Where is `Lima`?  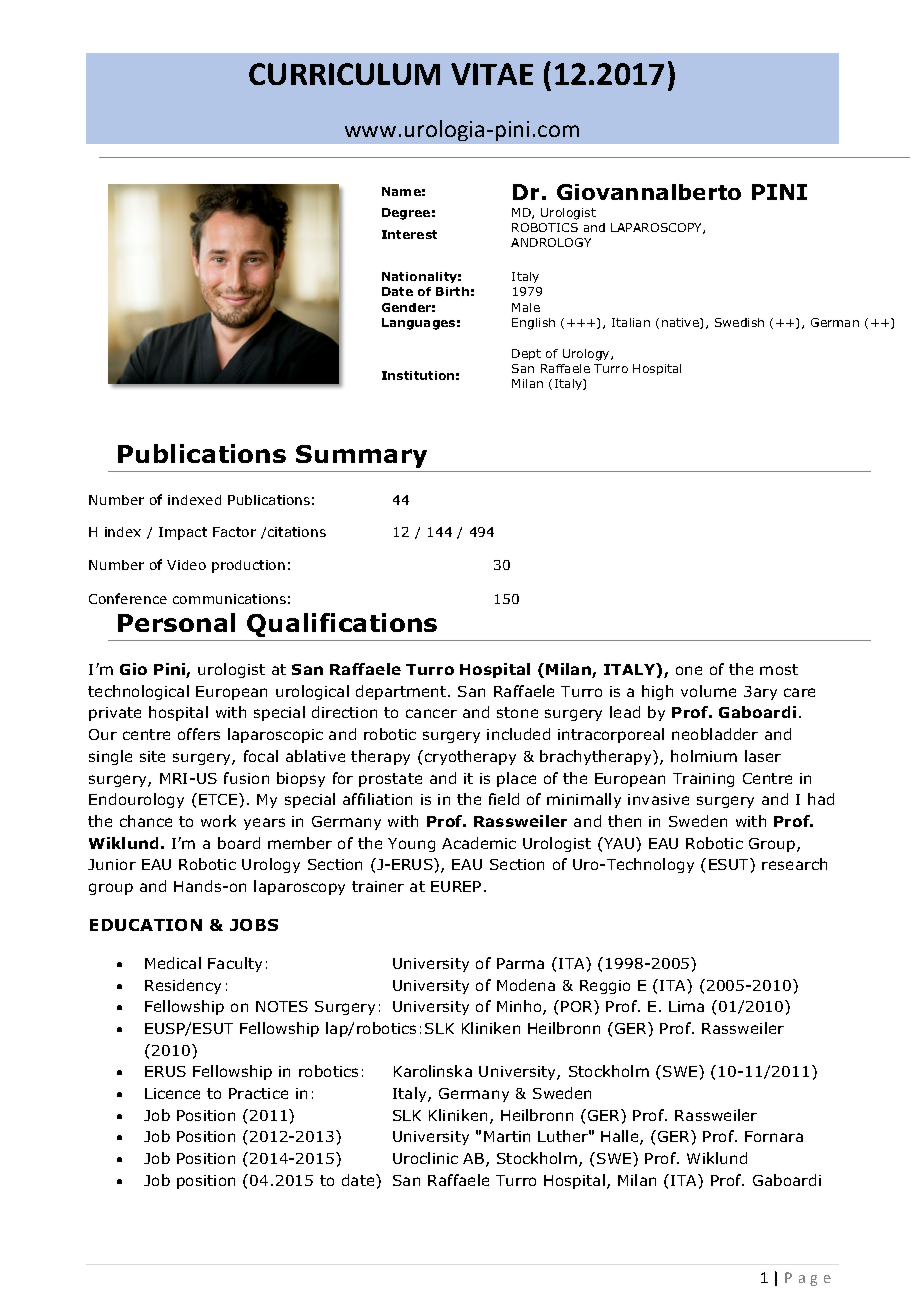
Lima is located at coordinates (686, 1006).
